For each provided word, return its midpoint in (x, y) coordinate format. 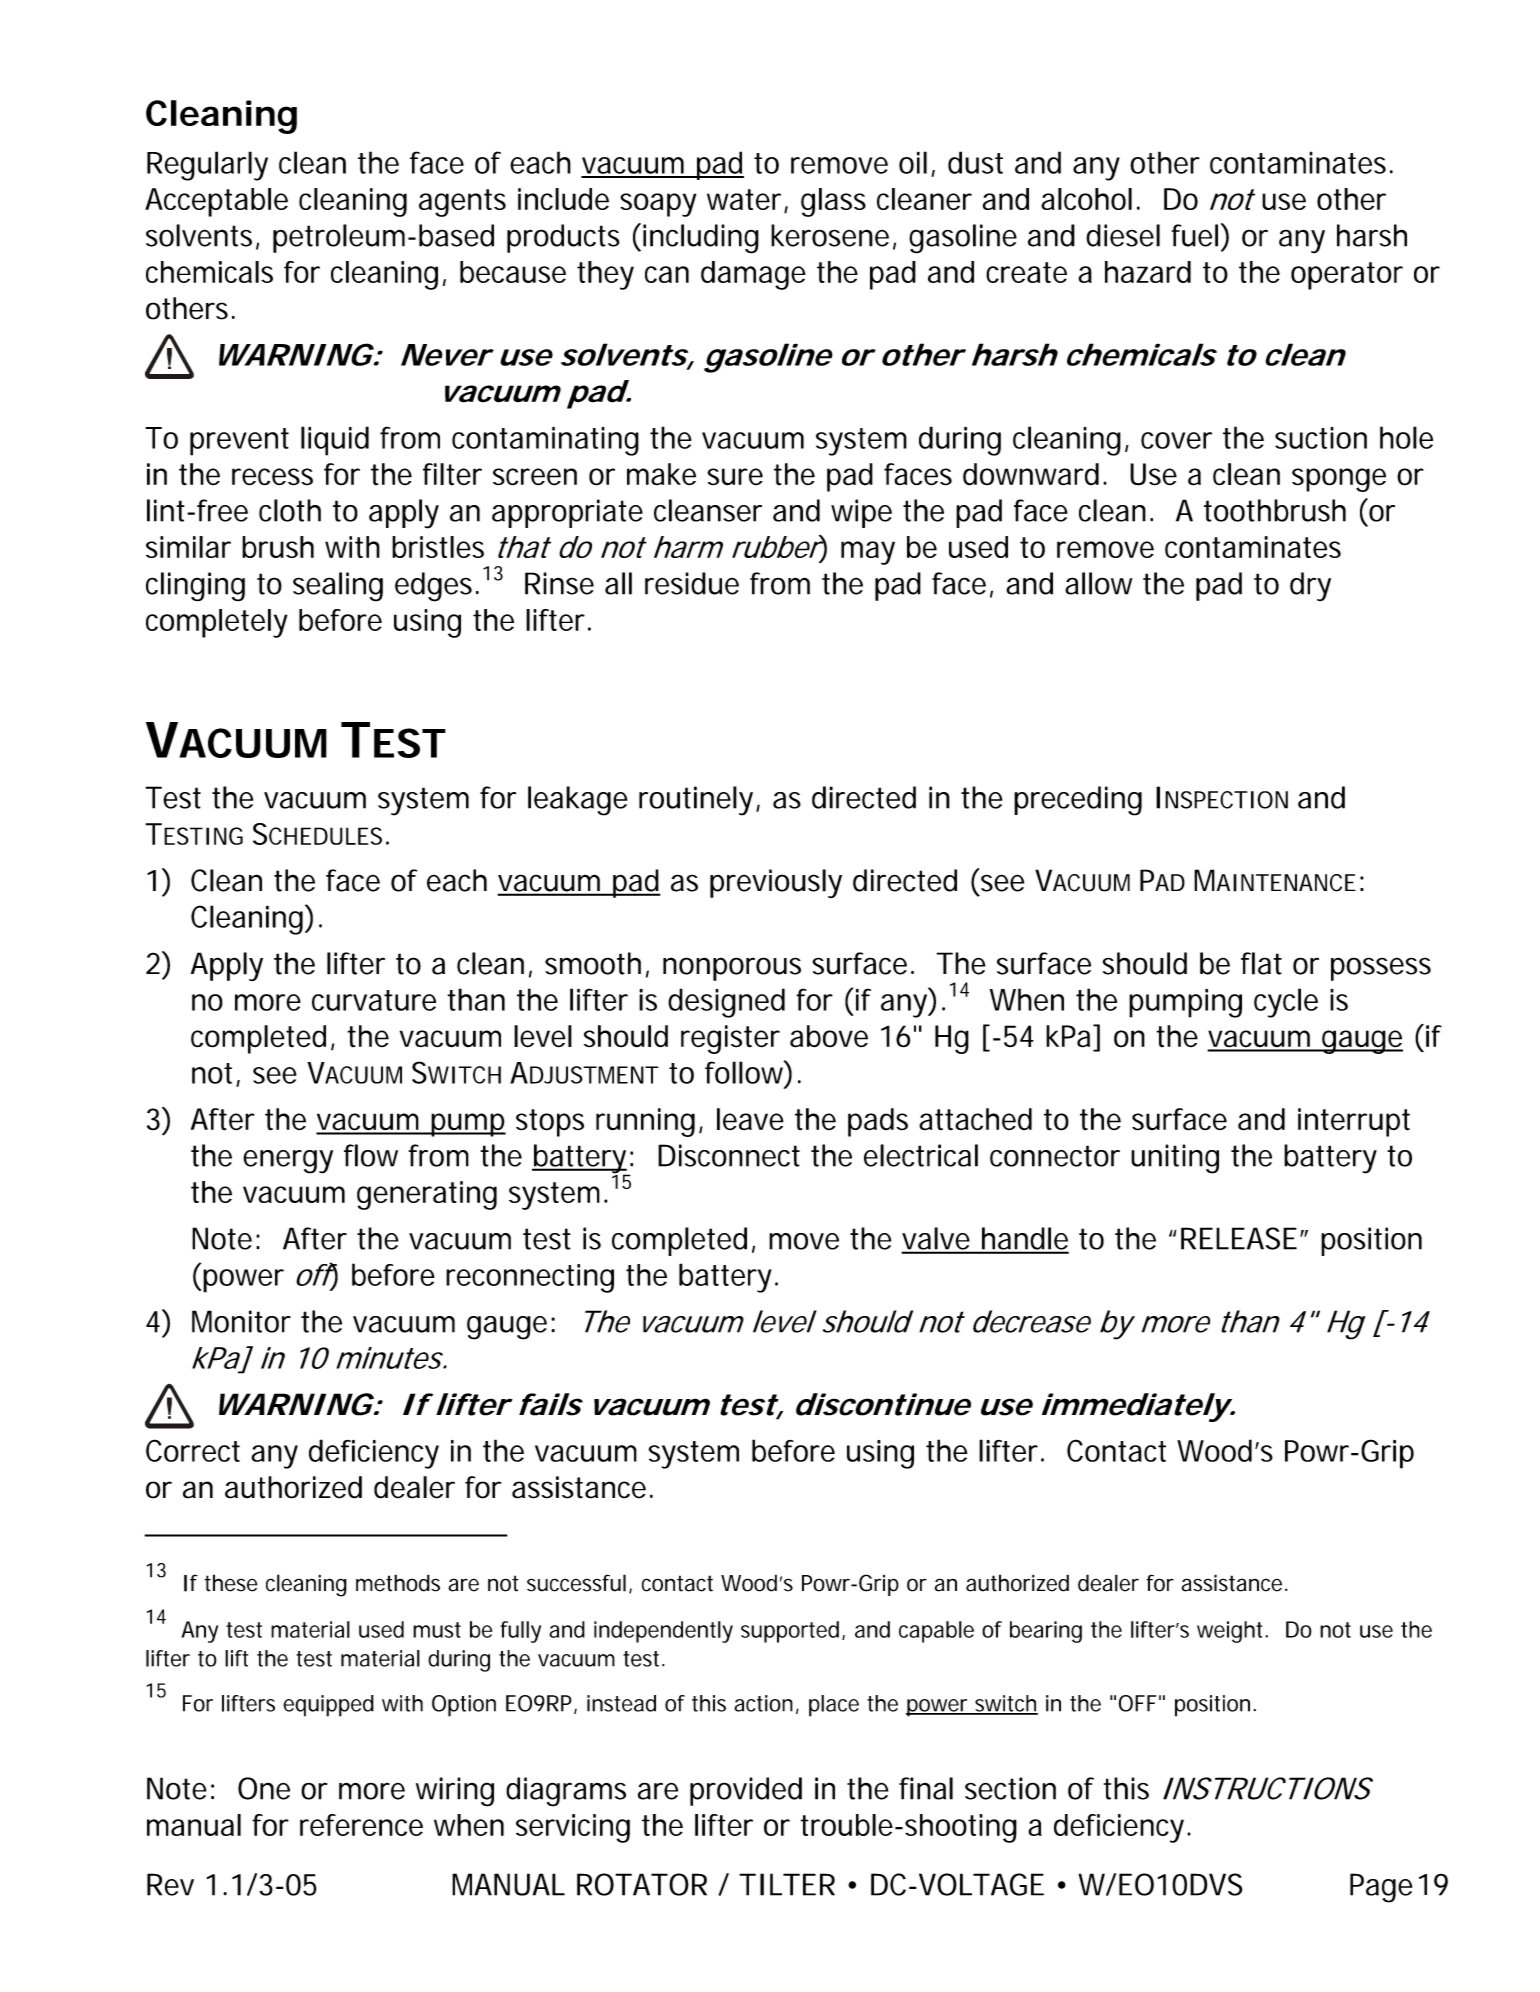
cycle (1286, 1003)
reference (361, 1825)
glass (833, 202)
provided (746, 1791)
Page (1381, 1888)
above (829, 1036)
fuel (1195, 235)
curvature (374, 1000)
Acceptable (216, 202)
